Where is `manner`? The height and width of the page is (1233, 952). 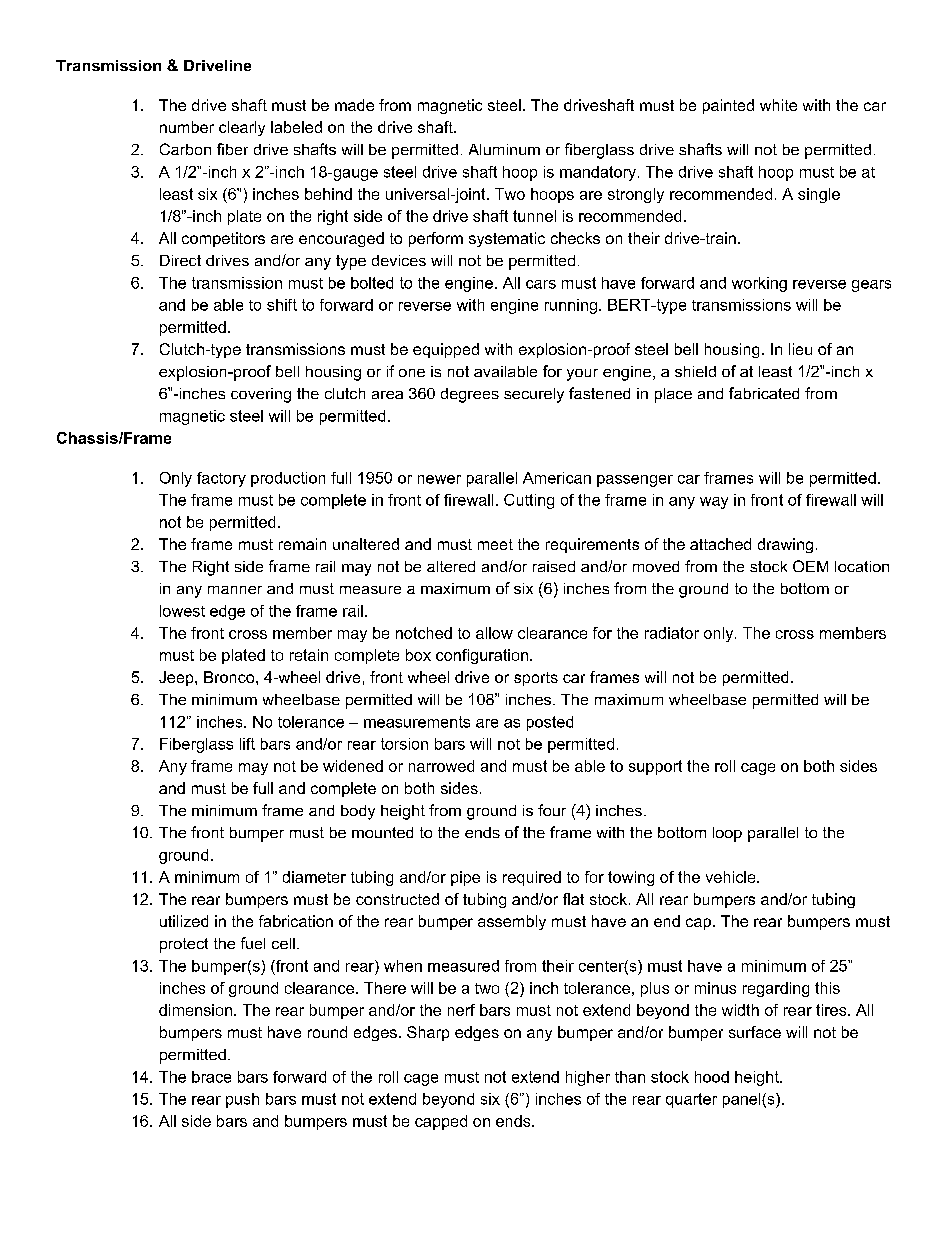
manner is located at coordinates (235, 590).
